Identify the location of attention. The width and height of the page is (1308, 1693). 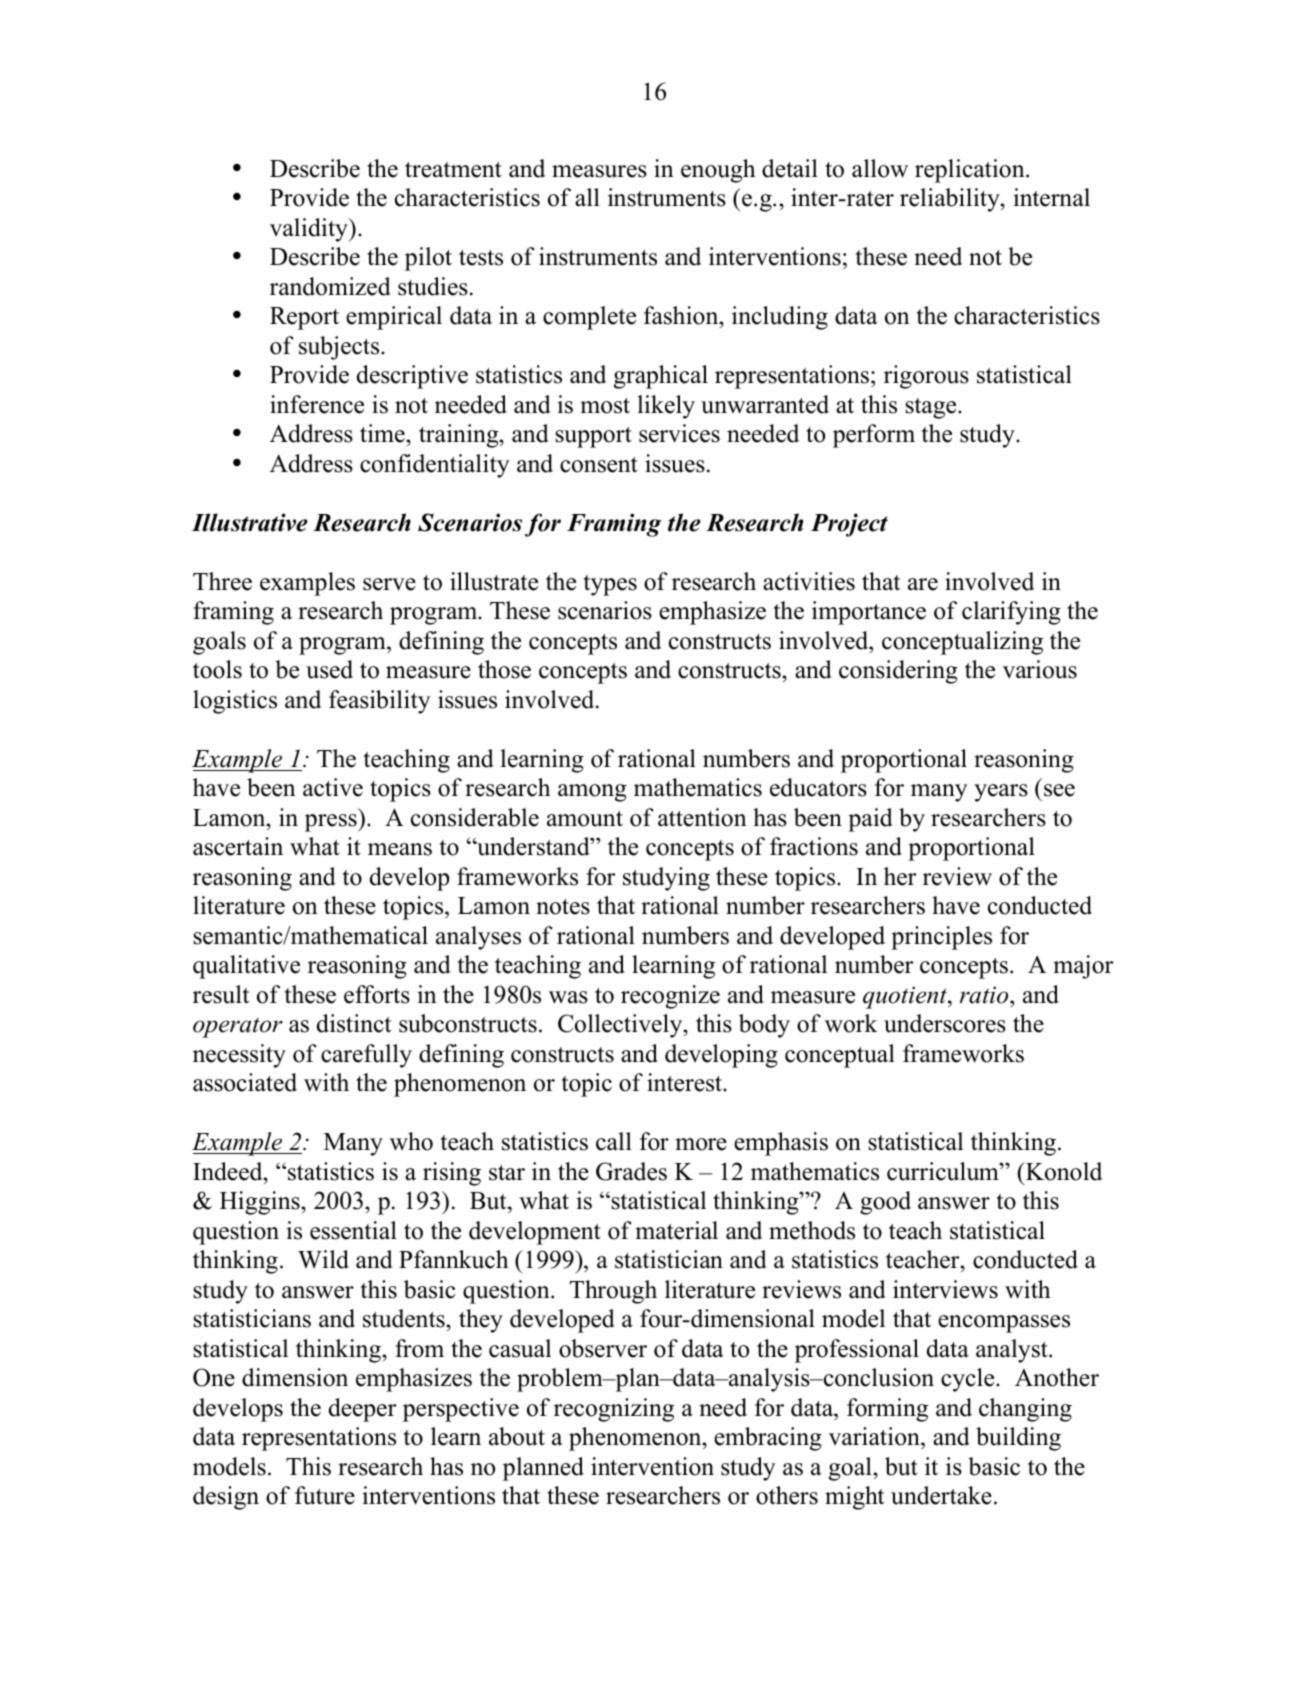
(702, 817).
